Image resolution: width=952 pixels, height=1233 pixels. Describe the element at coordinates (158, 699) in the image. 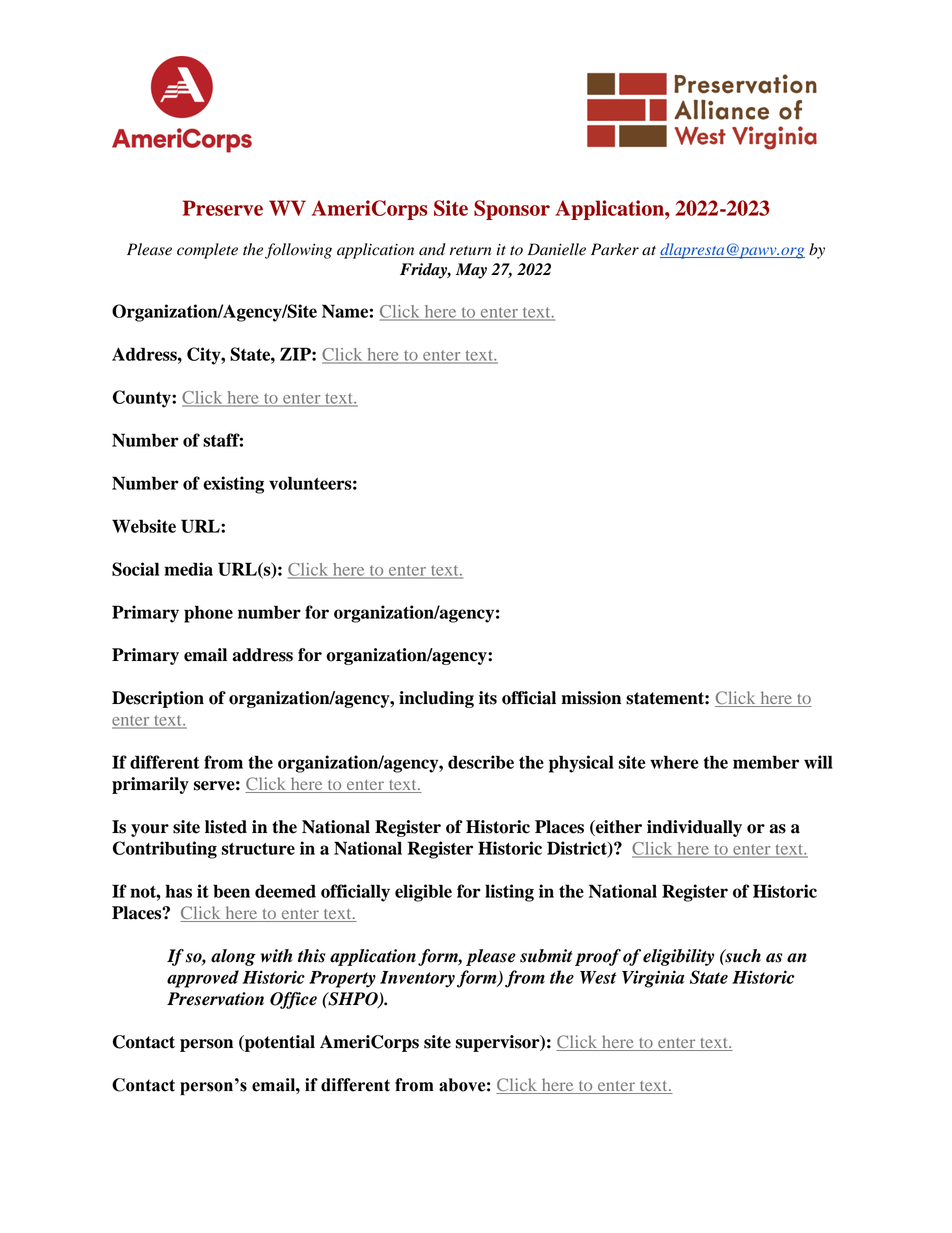

I see `Description` at that location.
